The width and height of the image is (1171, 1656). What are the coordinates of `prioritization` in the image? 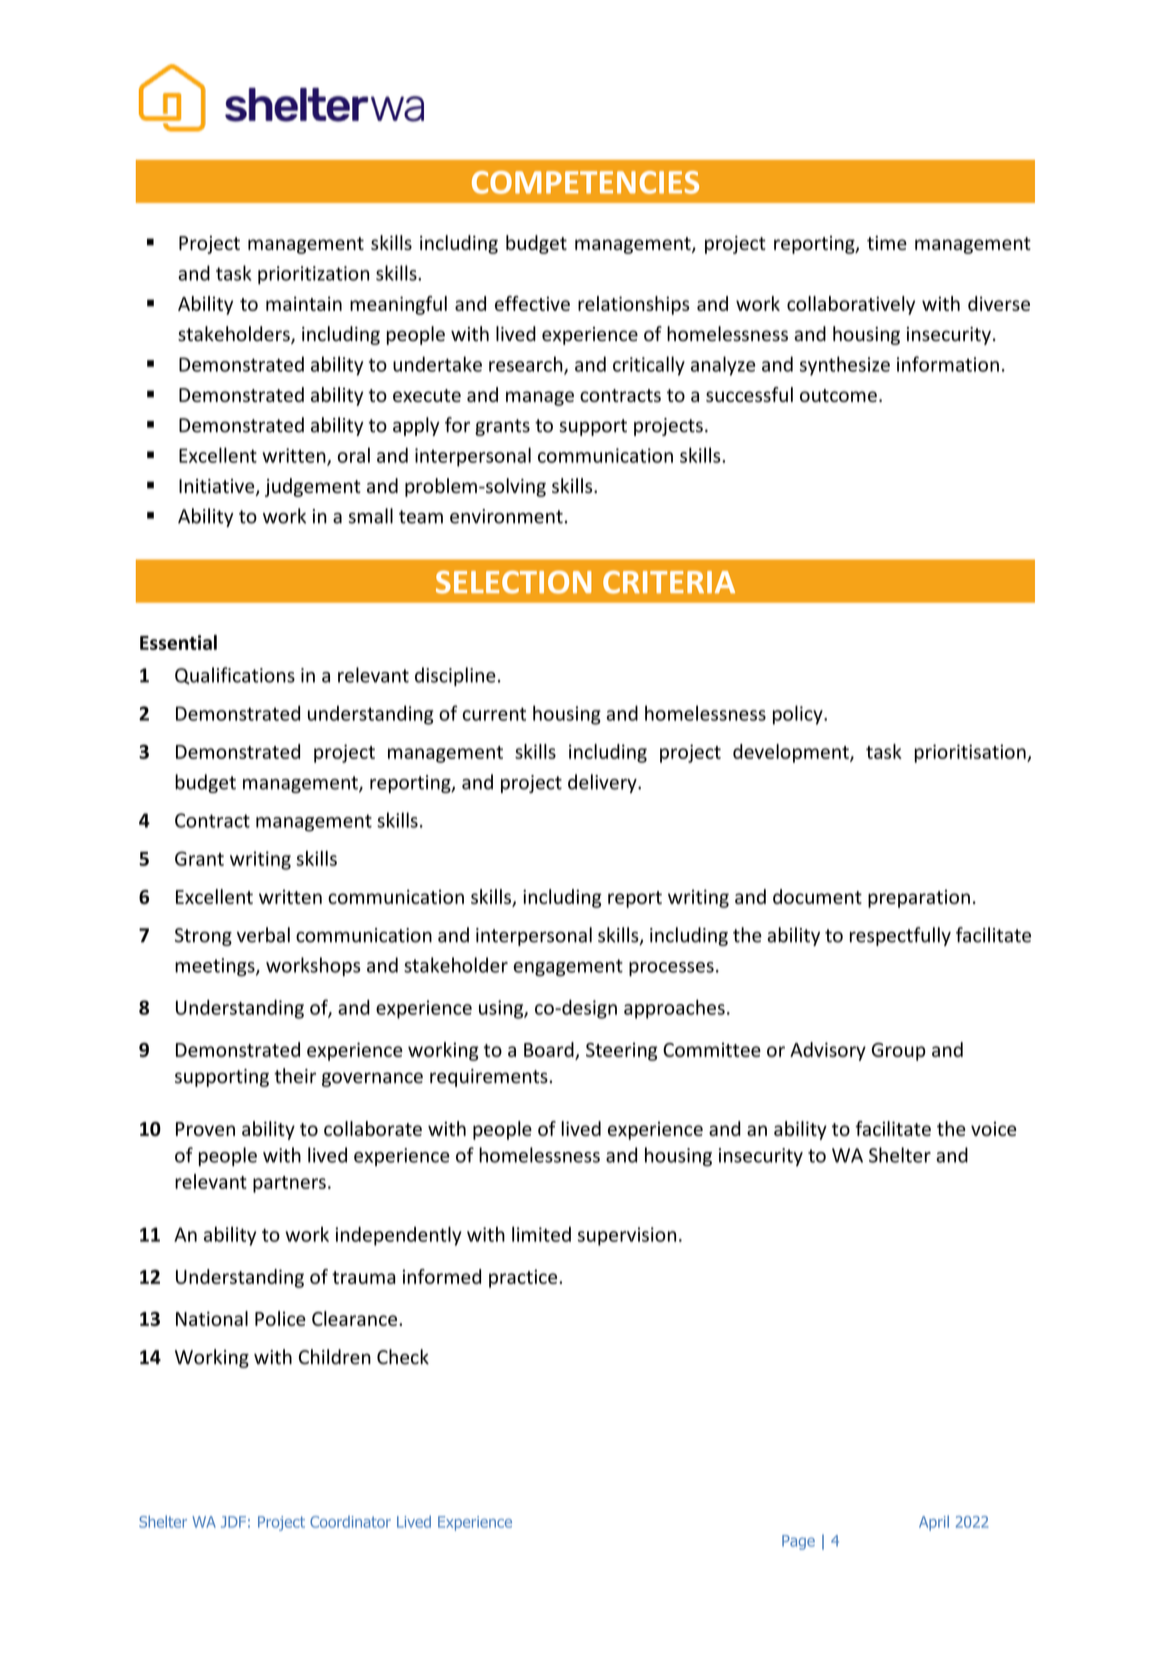 It's located at (313, 275).
